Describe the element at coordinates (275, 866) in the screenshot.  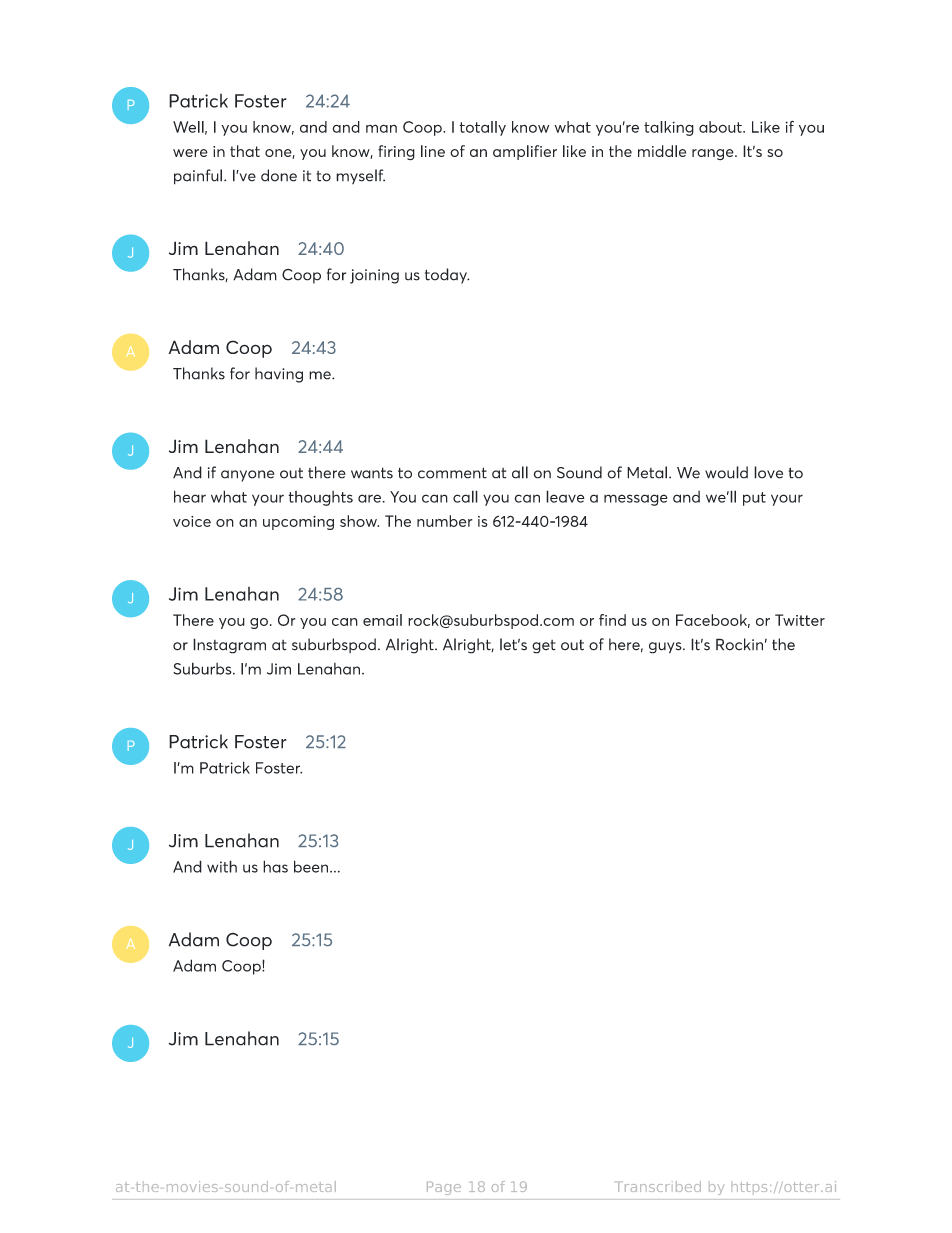
I see `has` at that location.
